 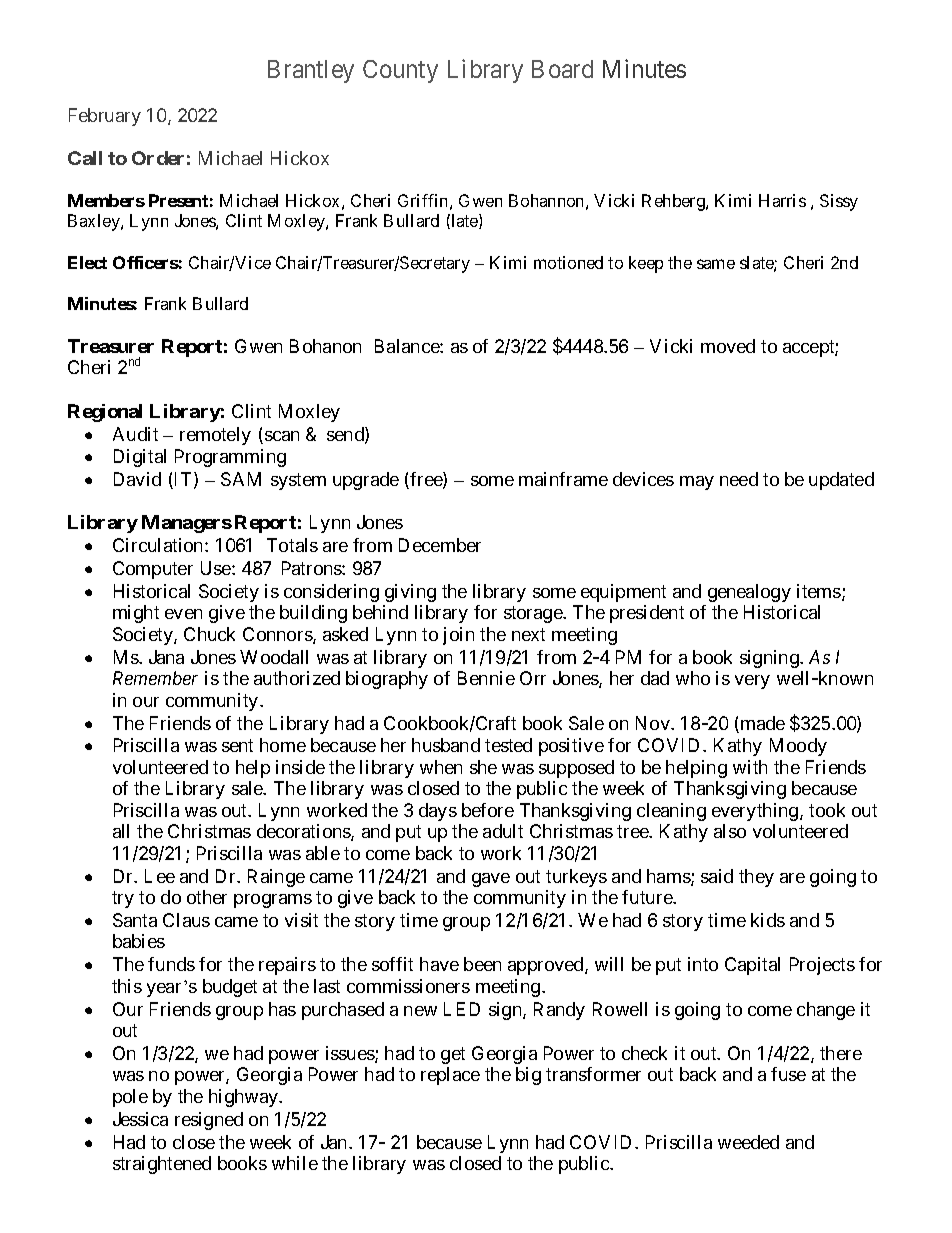 I want to click on she, so click(x=483, y=767).
